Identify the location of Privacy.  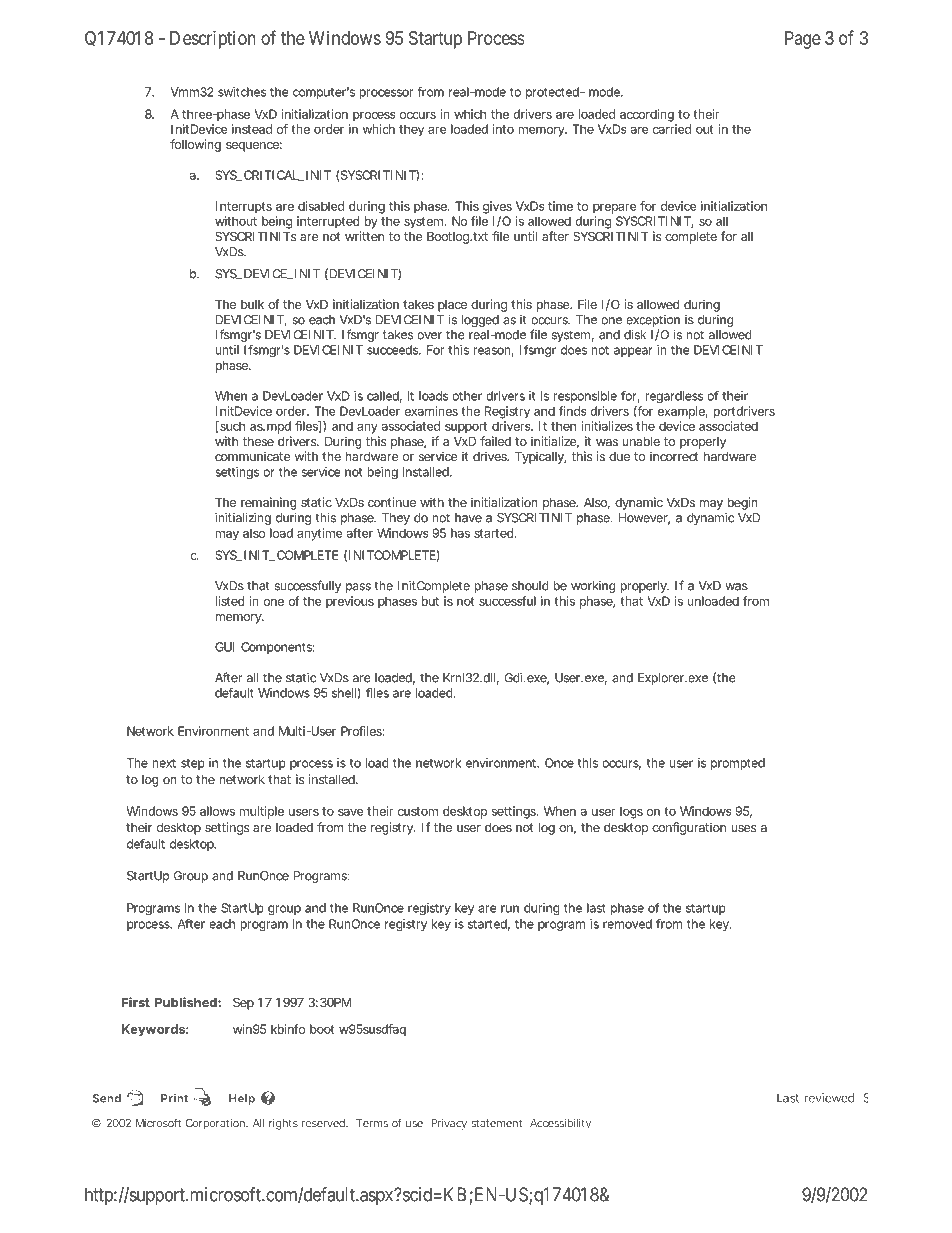
(449, 1124).
